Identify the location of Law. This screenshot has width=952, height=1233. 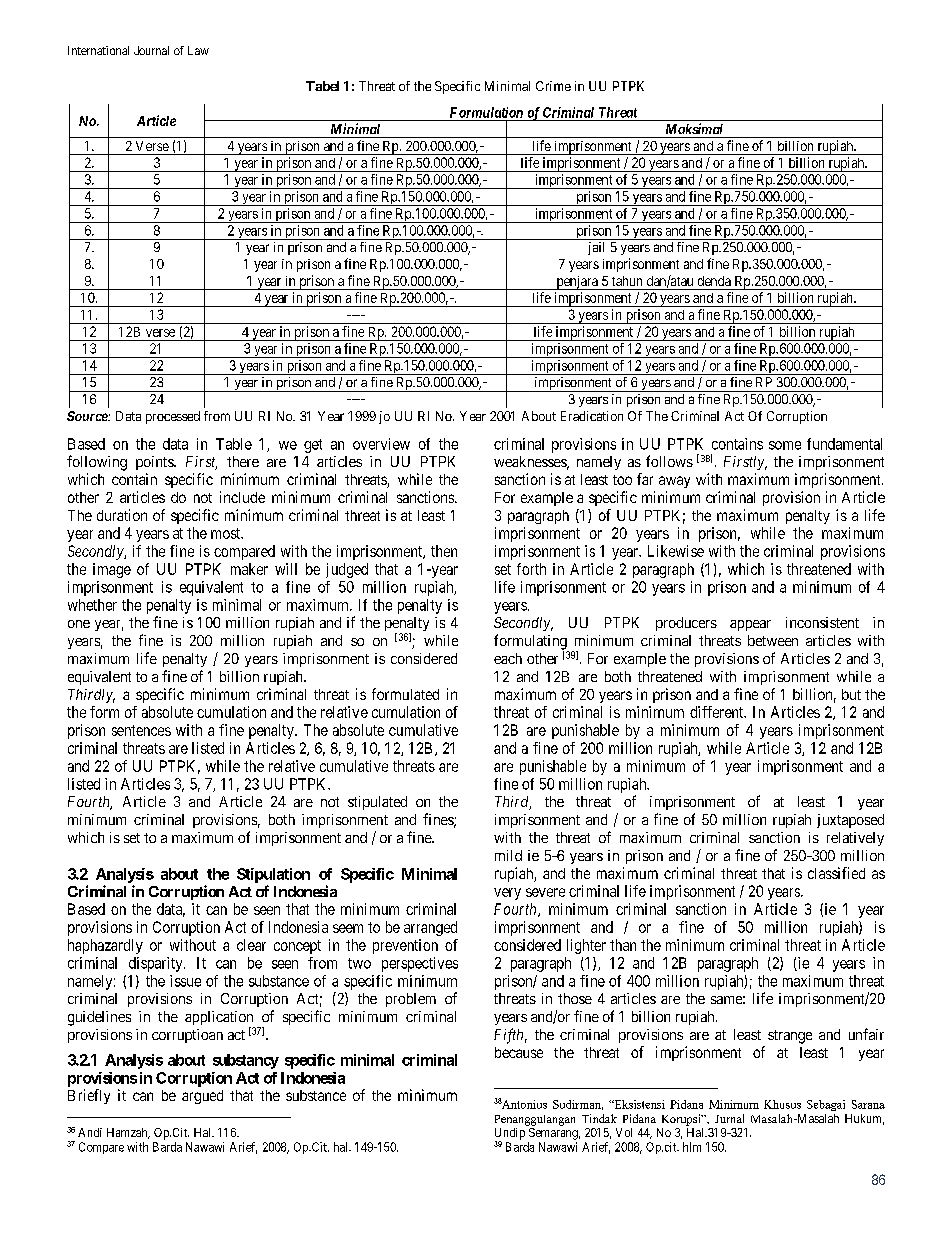
(198, 50).
